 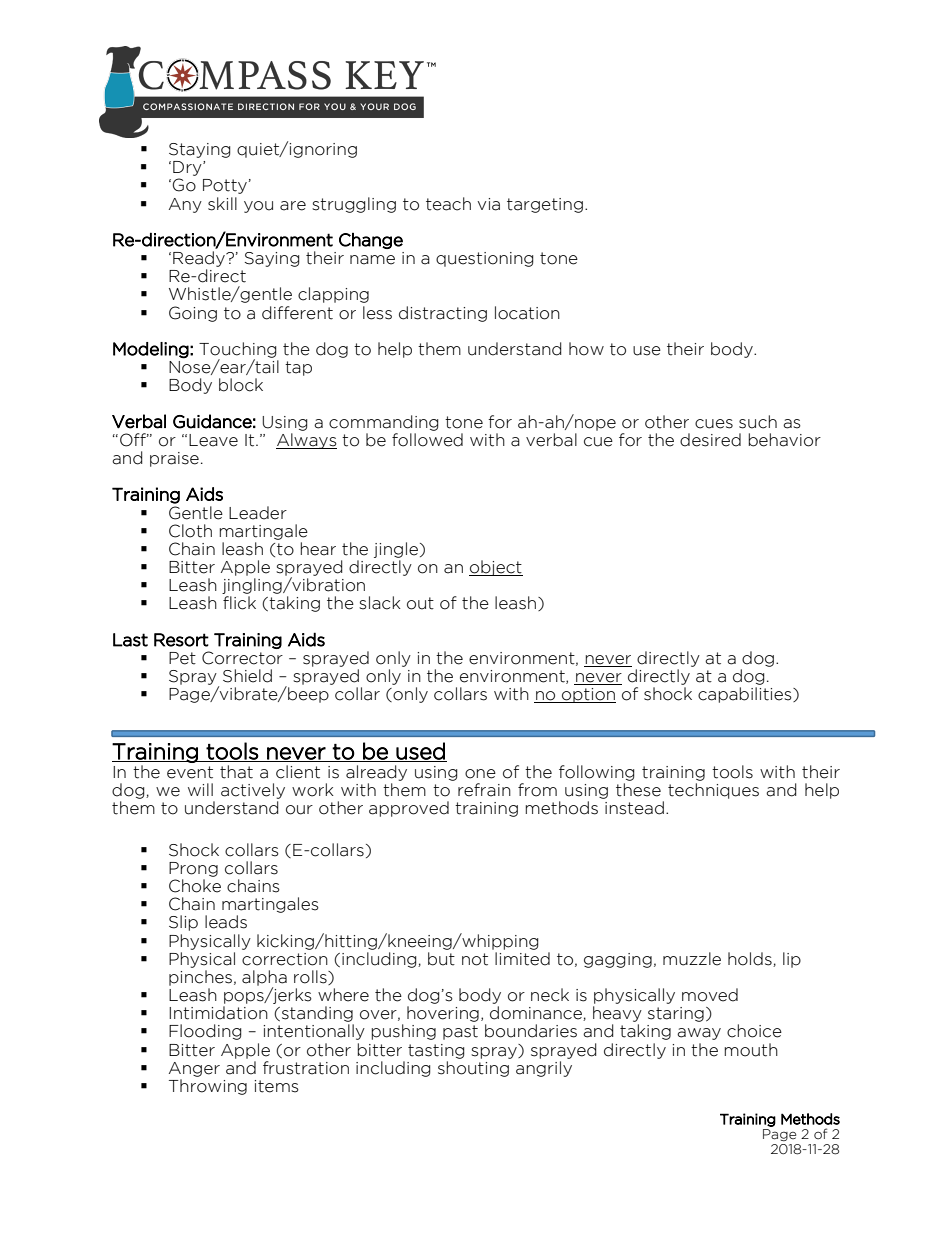 What do you see at coordinates (225, 186) in the screenshot?
I see `Potty` at bounding box center [225, 186].
